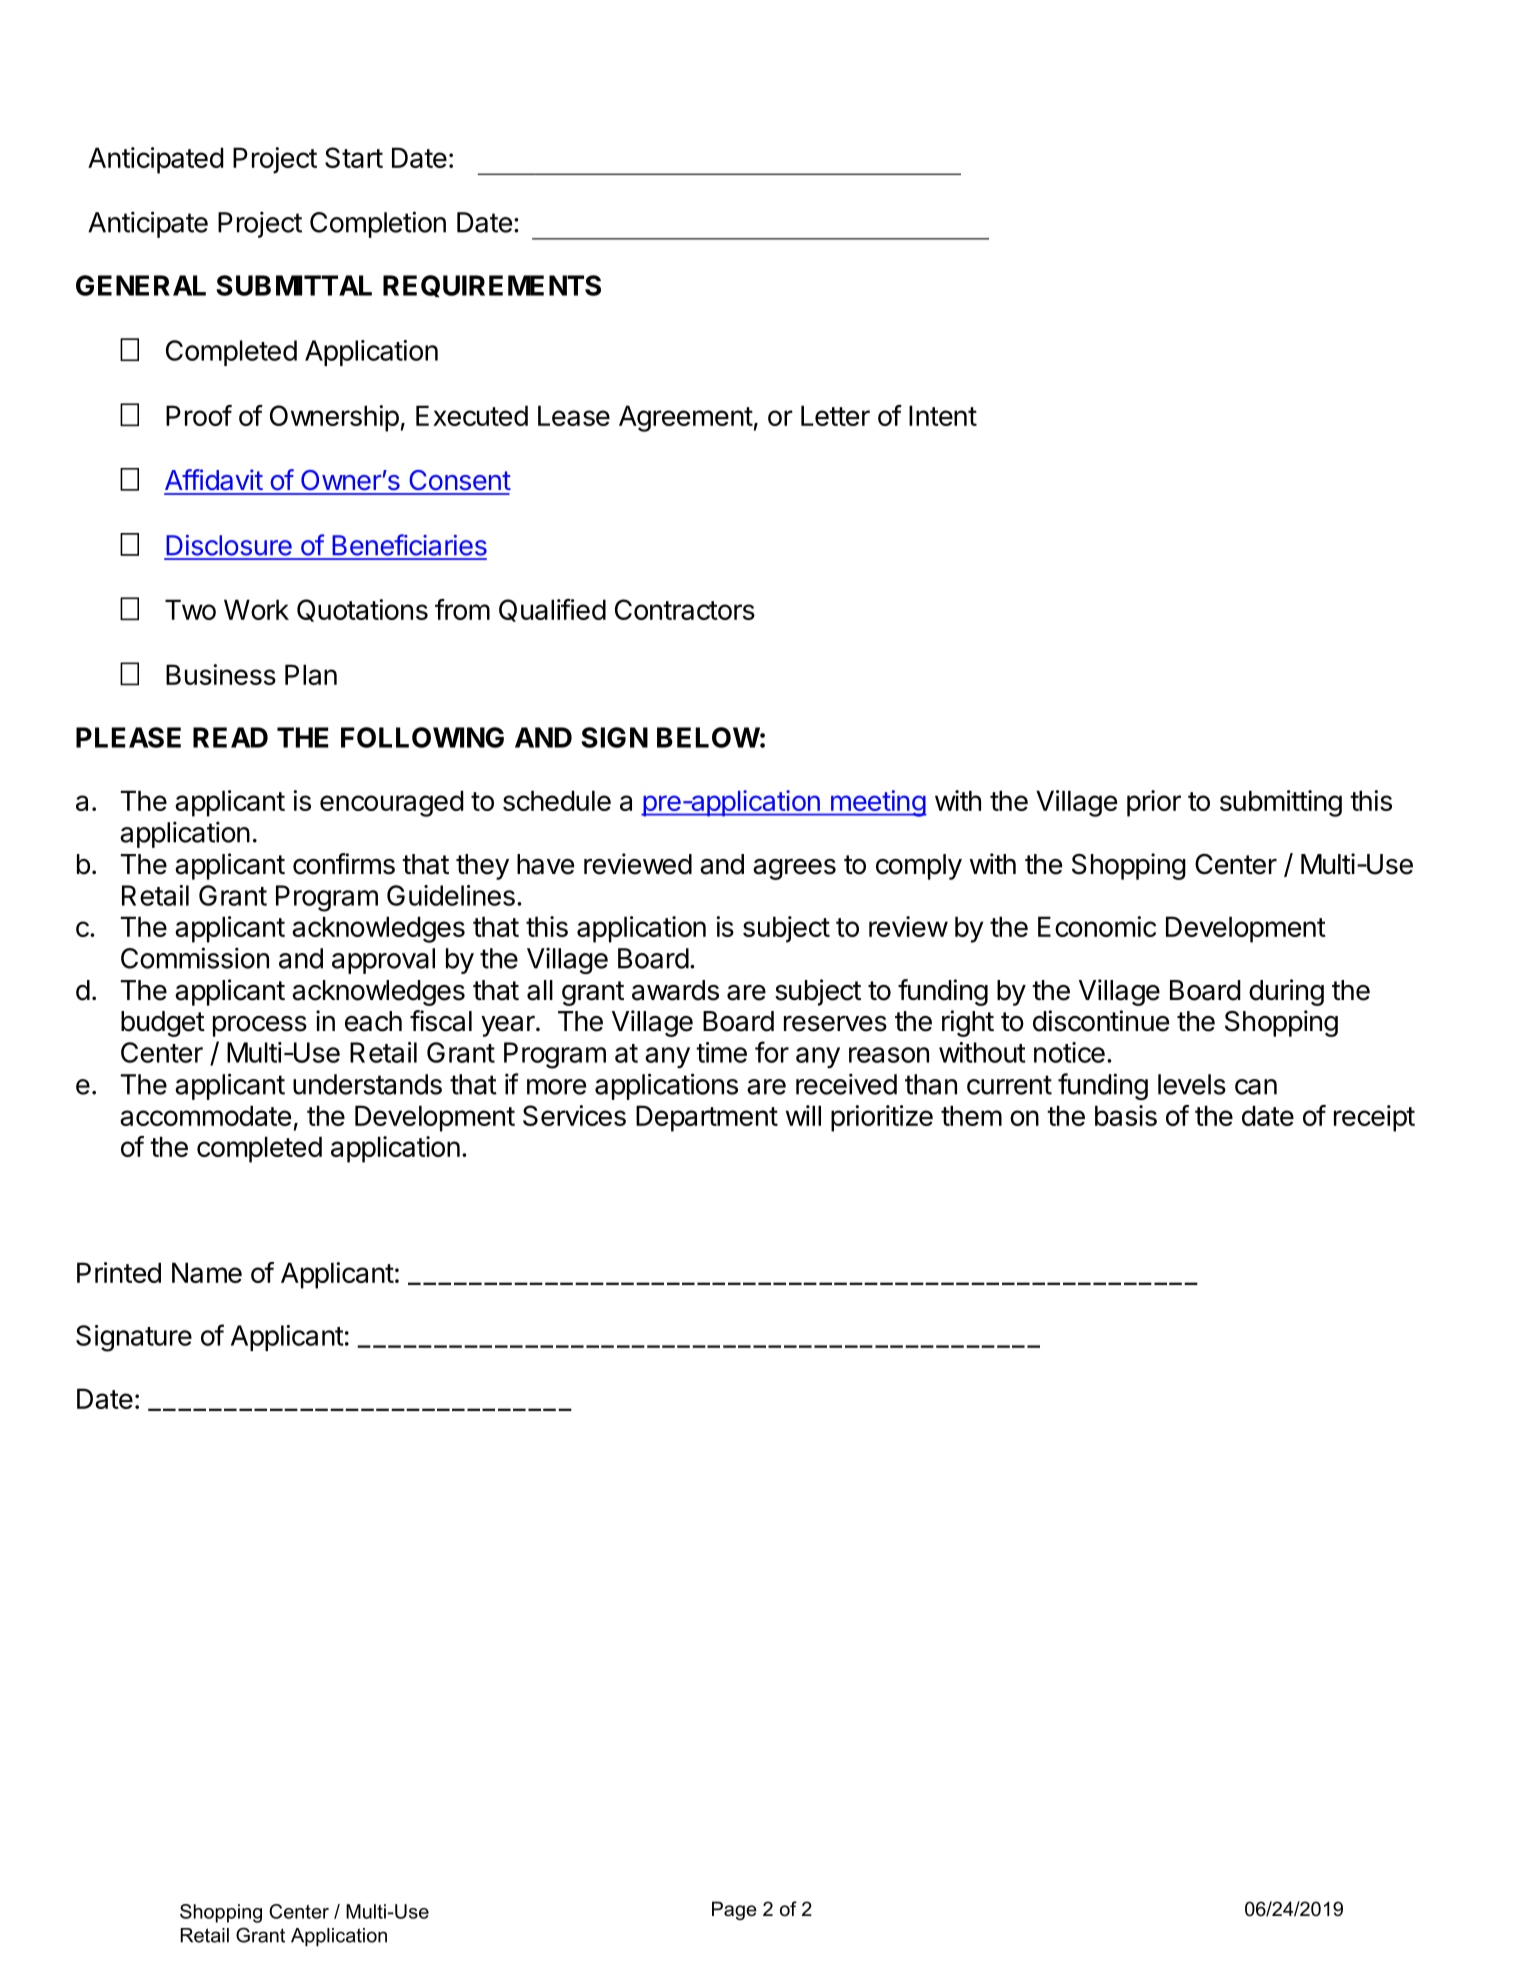 This document has width=1523, height=1970. Describe the element at coordinates (943, 415) in the document. I see `Intent` at that location.
